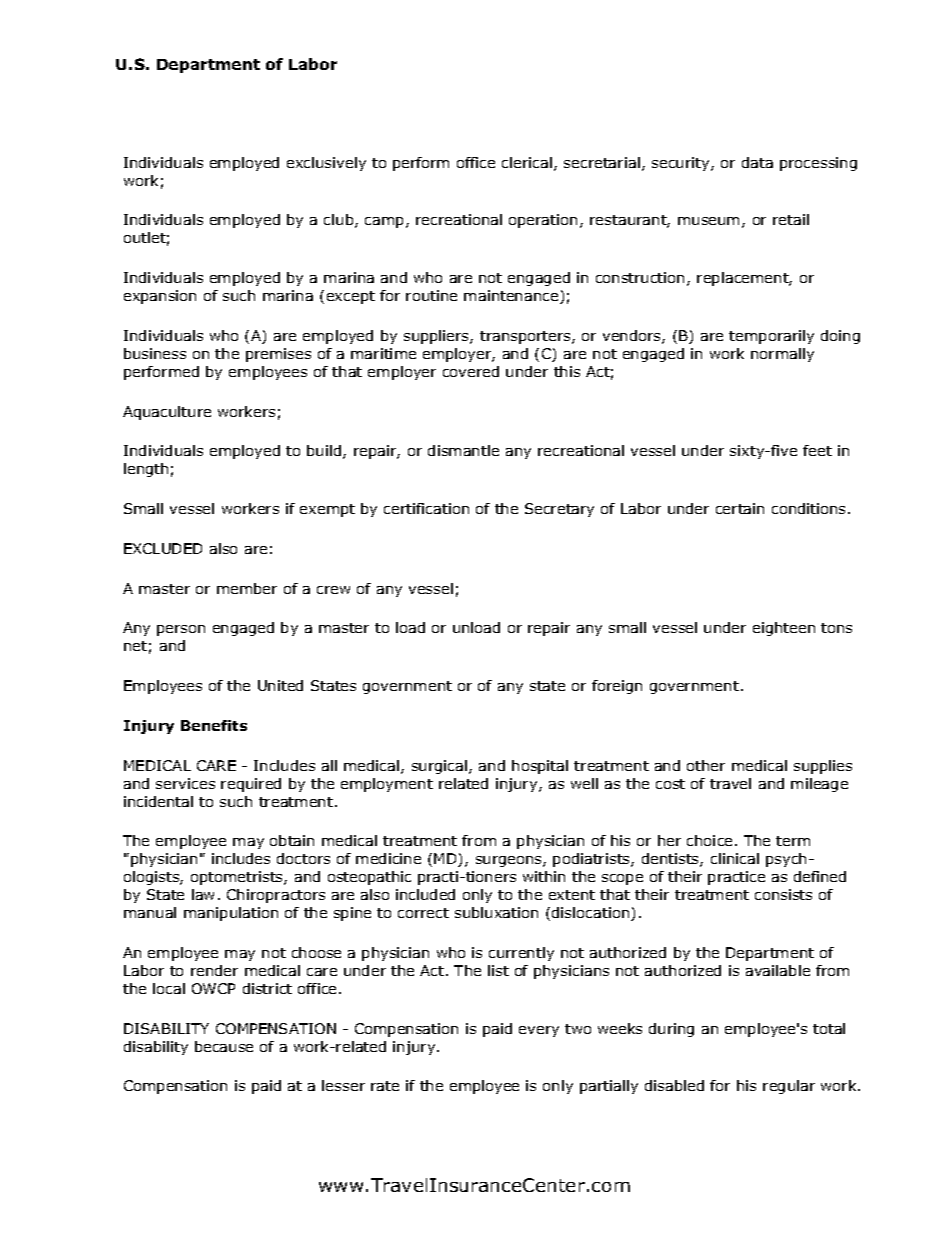  I want to click on certain, so click(740, 508).
